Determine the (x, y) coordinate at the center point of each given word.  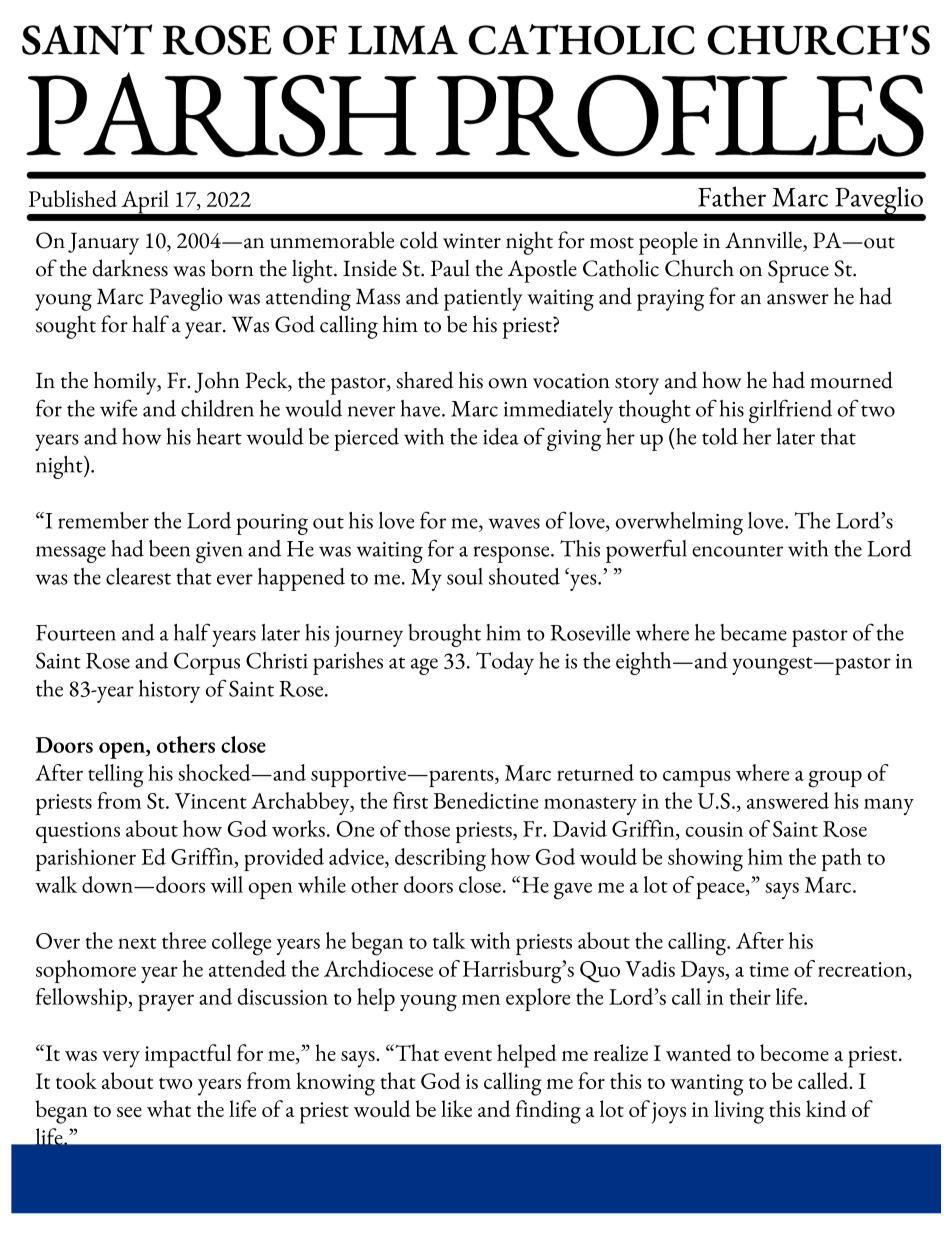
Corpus (207, 663)
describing (440, 860)
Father (732, 196)
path (842, 859)
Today (505, 663)
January (103, 243)
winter (472, 241)
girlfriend (790, 411)
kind (826, 1108)
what (169, 1108)
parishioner (86, 859)
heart (219, 436)
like (456, 1108)
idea (501, 436)
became (753, 632)
